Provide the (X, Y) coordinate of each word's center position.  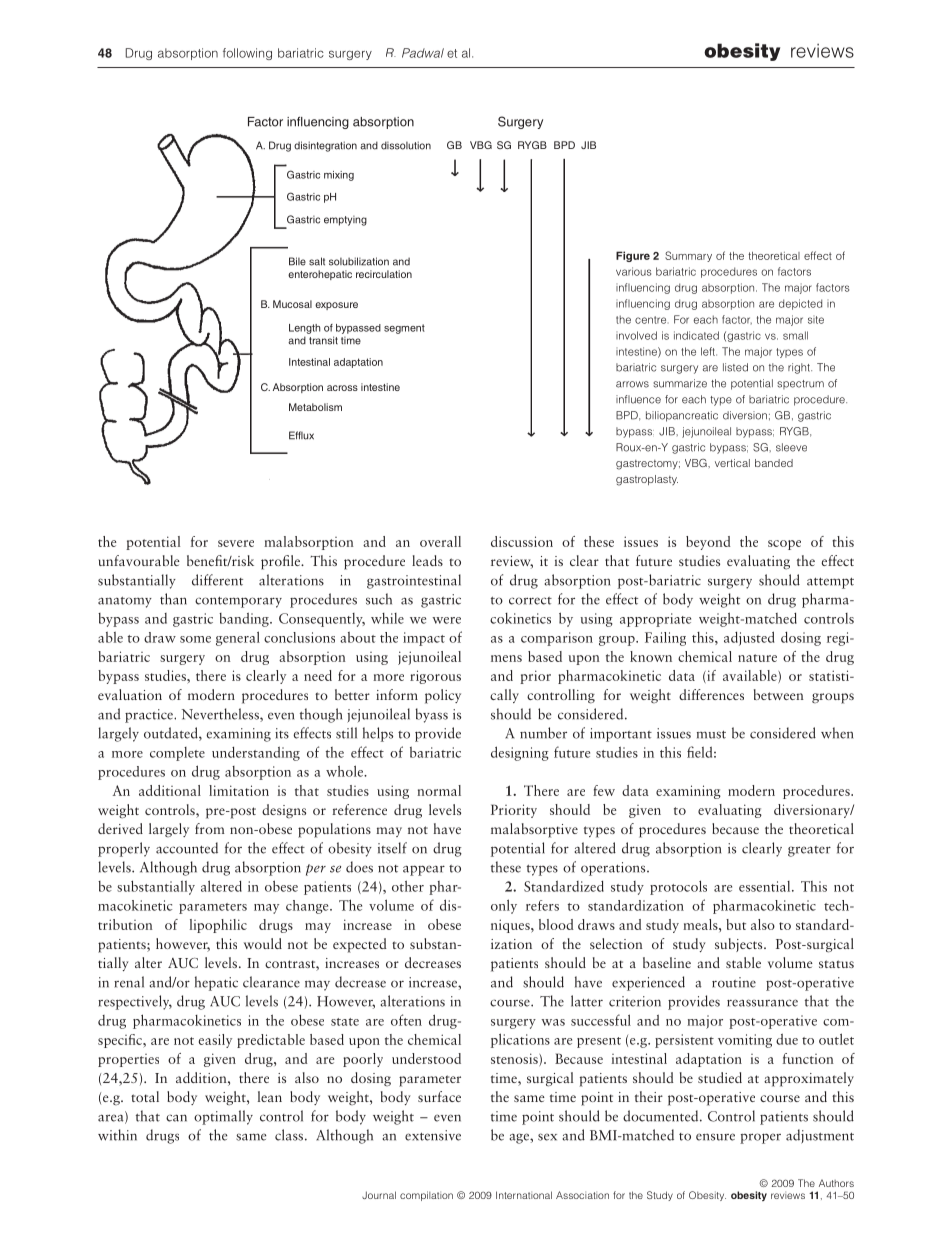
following (247, 54)
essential (766, 886)
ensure (715, 1137)
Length (304, 329)
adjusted (749, 638)
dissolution (406, 145)
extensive (433, 1135)
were (446, 620)
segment (404, 329)
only (504, 906)
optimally (223, 1117)
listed (735, 367)
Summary (688, 256)
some (195, 639)
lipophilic (218, 926)
